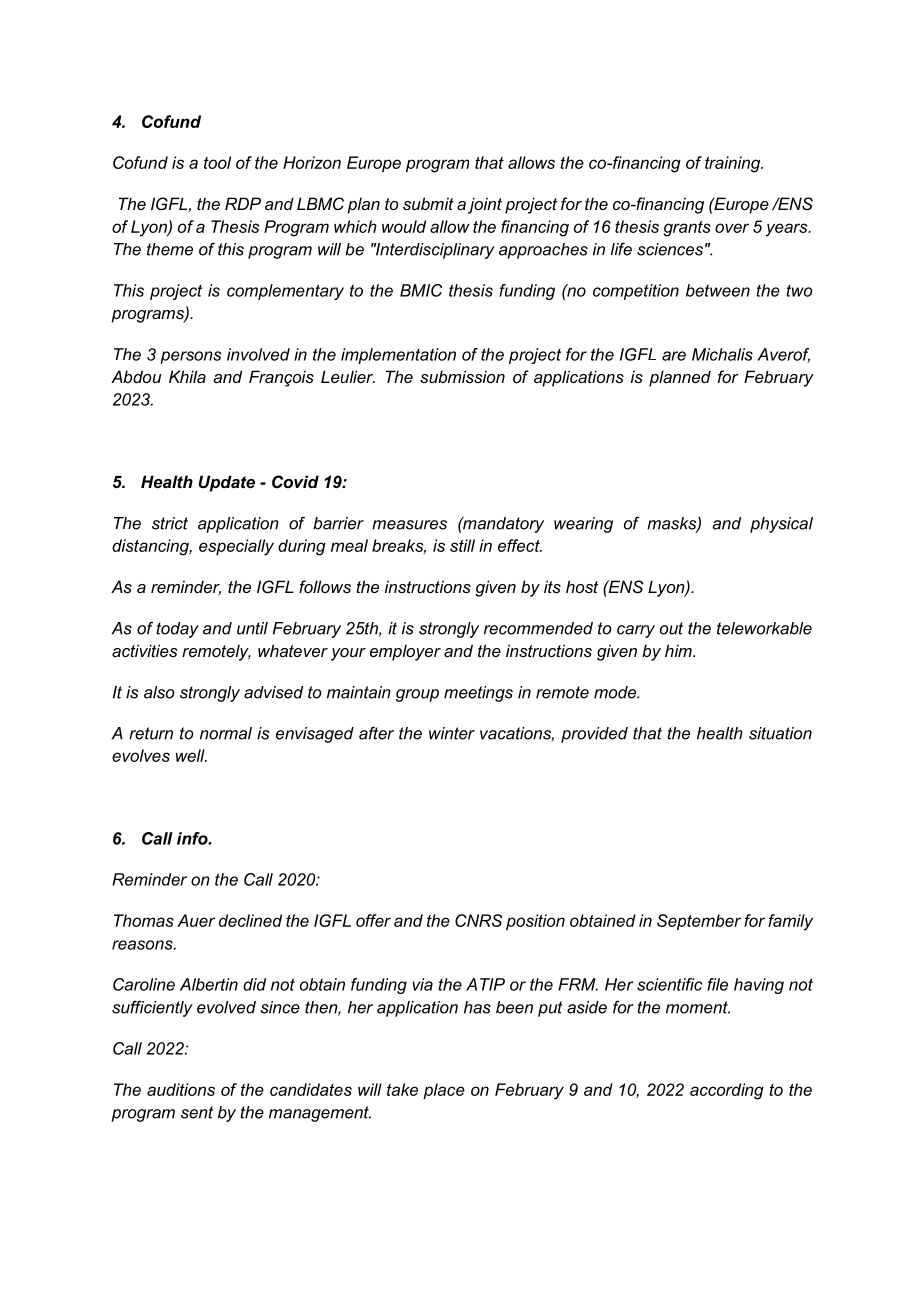 This document has width=924, height=1307. I want to click on employer, so click(405, 652).
